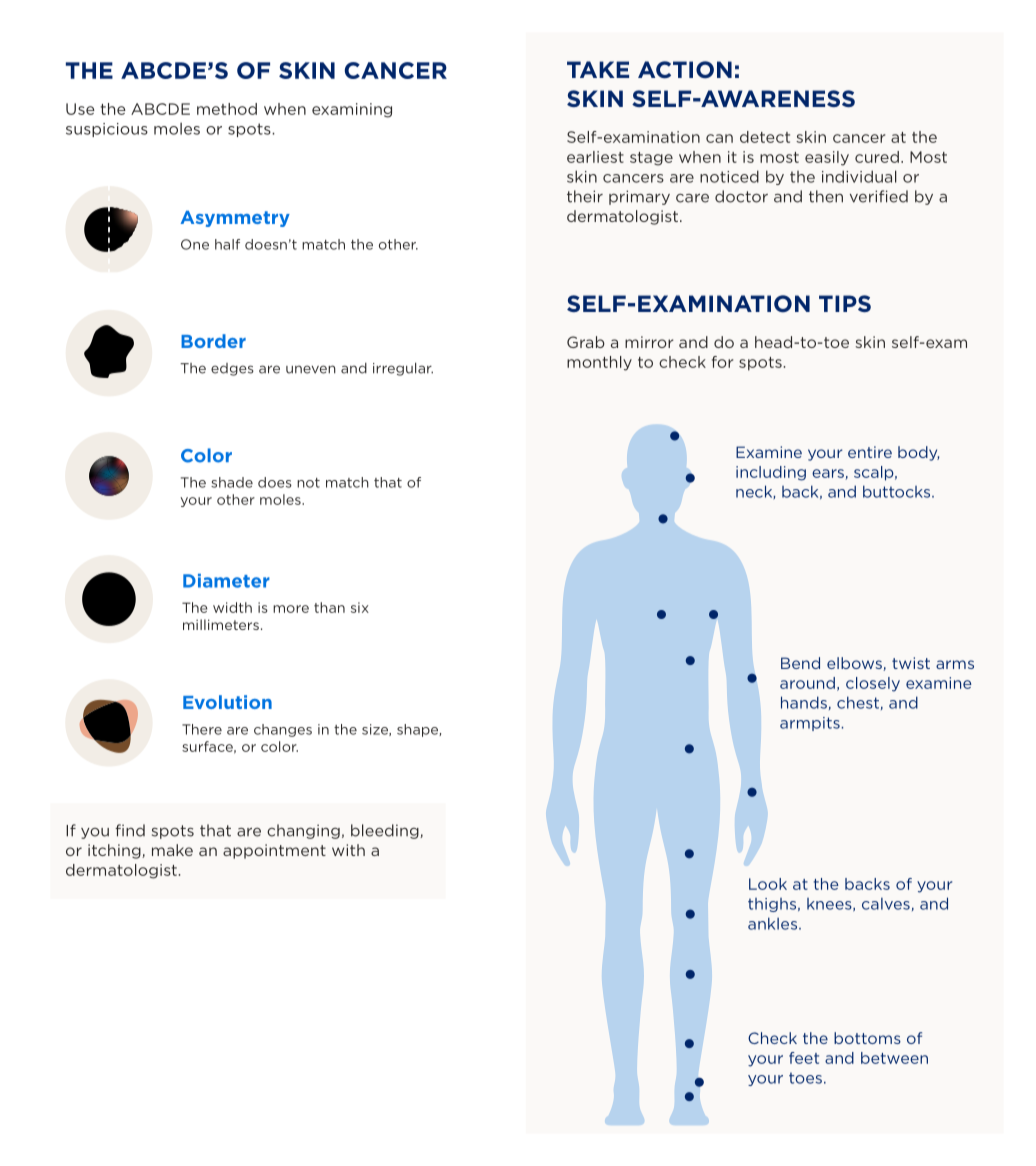 The width and height of the screenshot is (1036, 1166). I want to click on Diameter, so click(226, 581).
